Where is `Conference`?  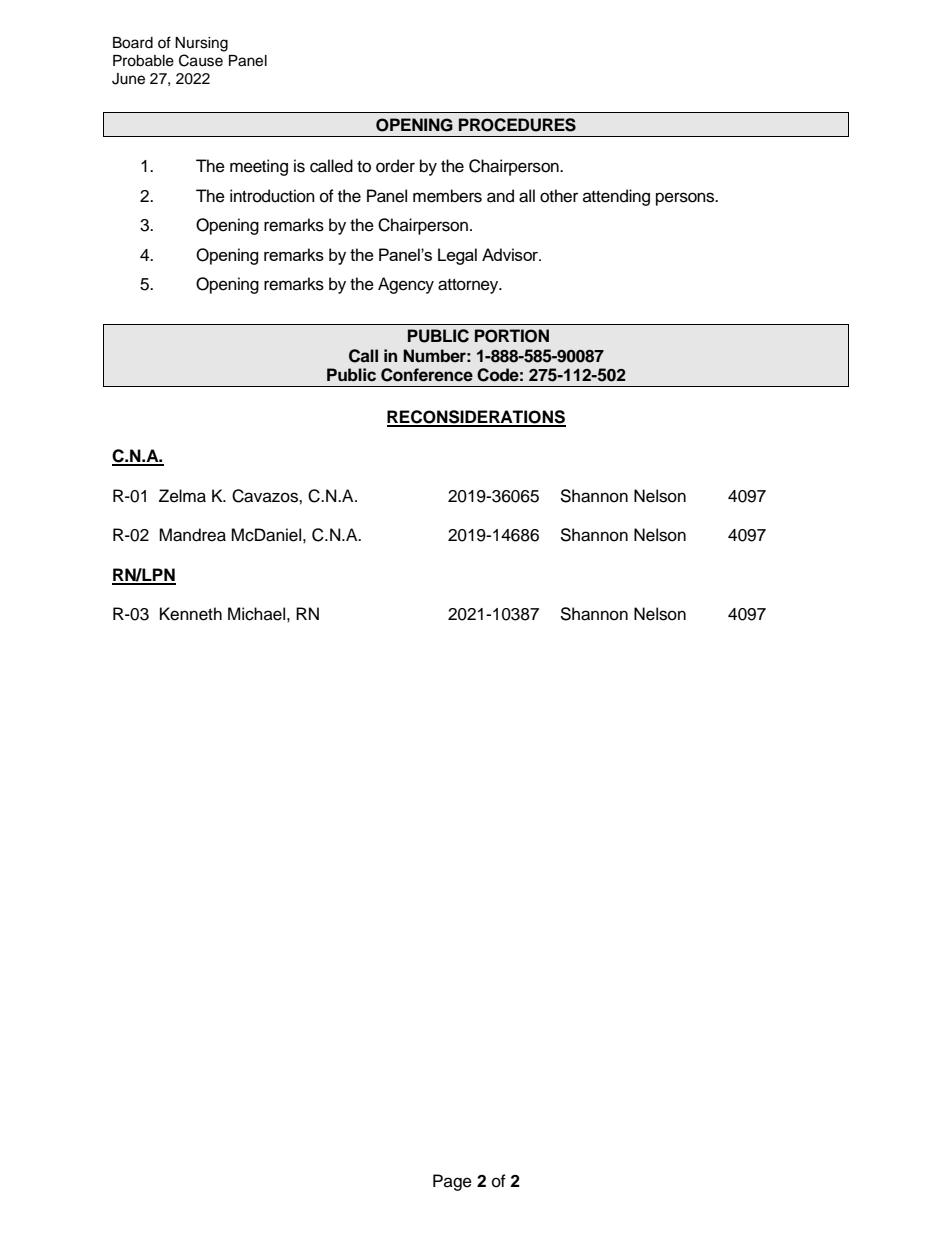 Conference is located at coordinates (427, 375).
